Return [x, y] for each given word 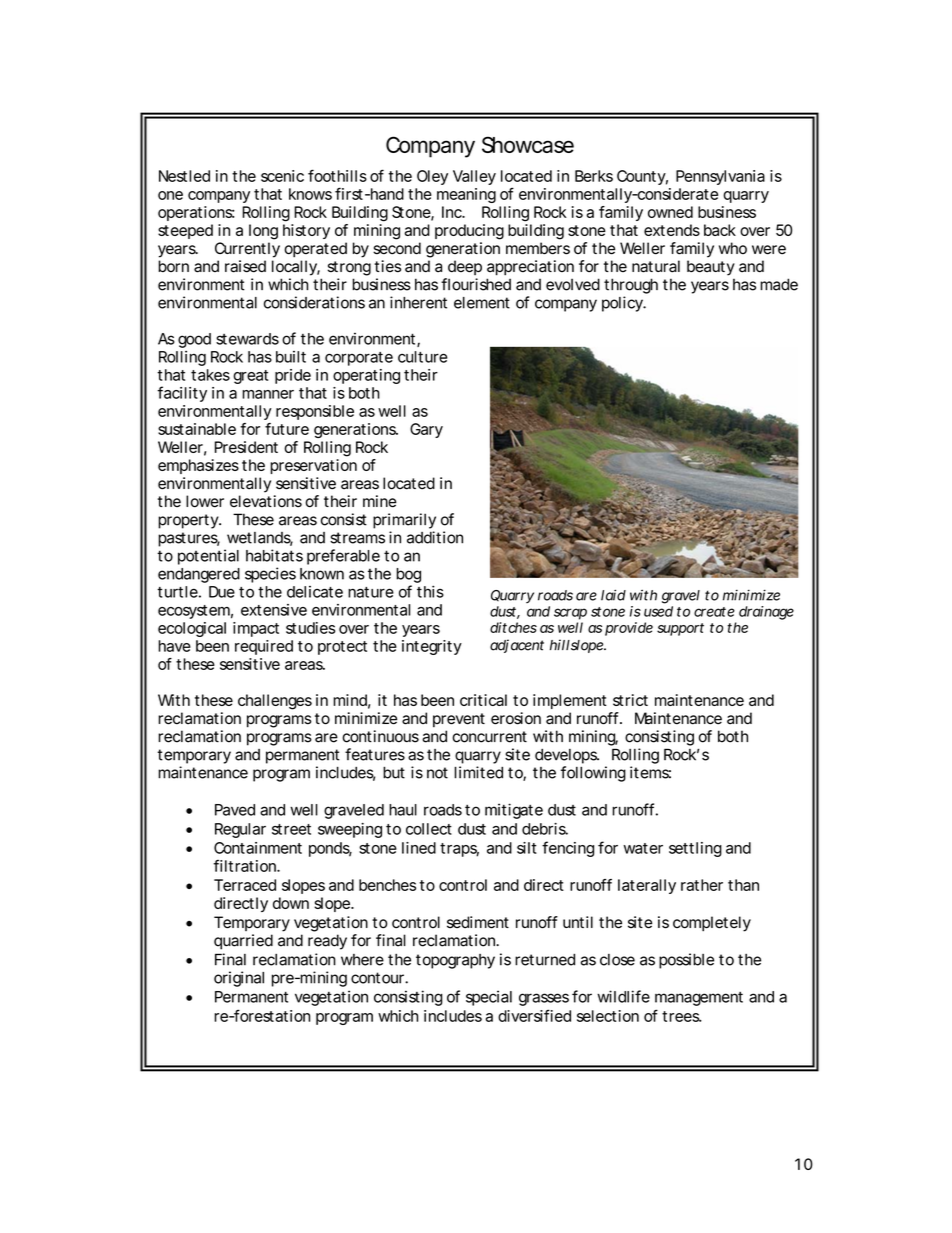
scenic [282, 176]
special [489, 998]
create [714, 612]
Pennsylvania [720, 177]
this [430, 591]
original [239, 979]
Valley [474, 177]
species [270, 575]
